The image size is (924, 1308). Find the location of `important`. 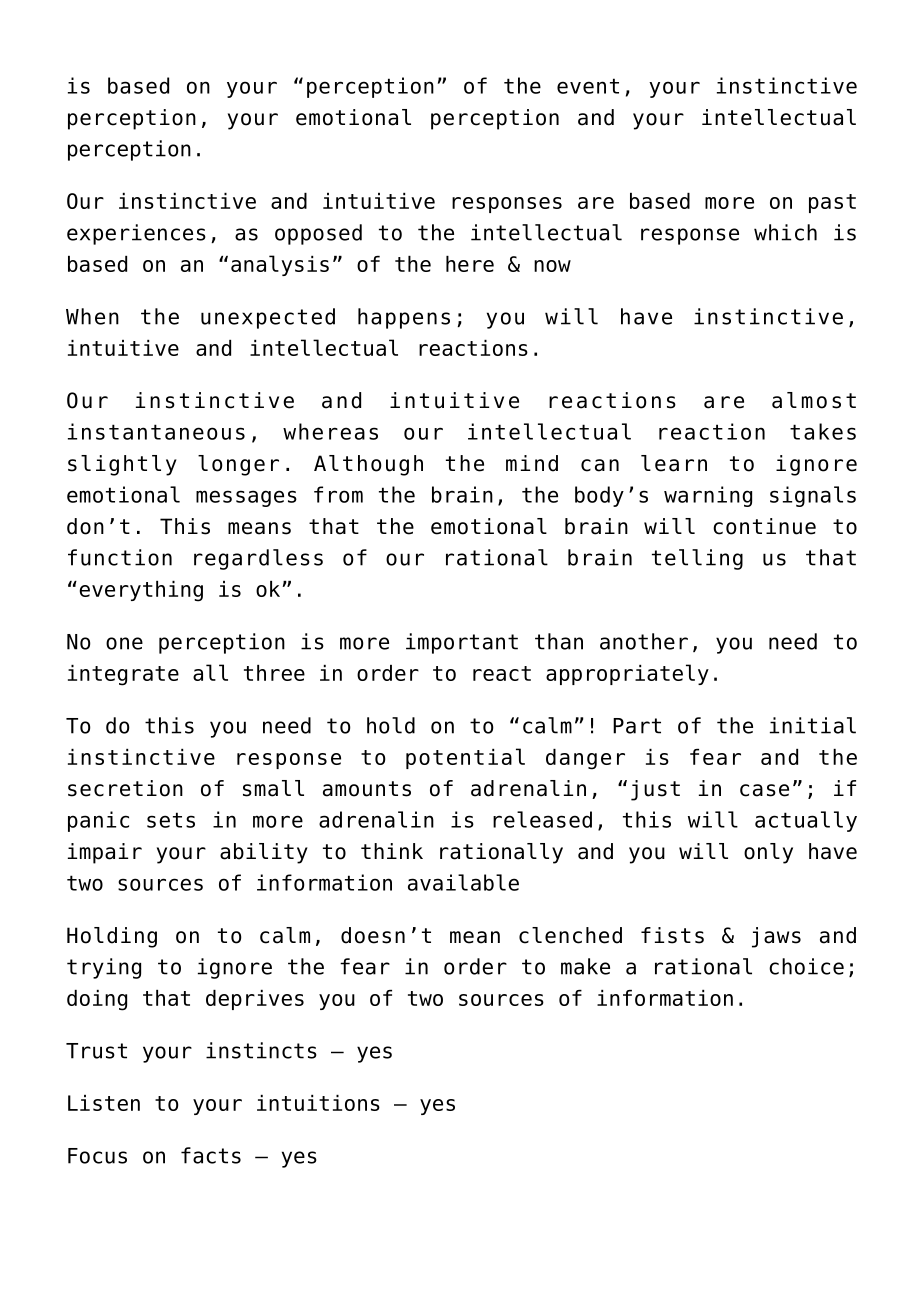

important is located at coordinates (462, 643).
